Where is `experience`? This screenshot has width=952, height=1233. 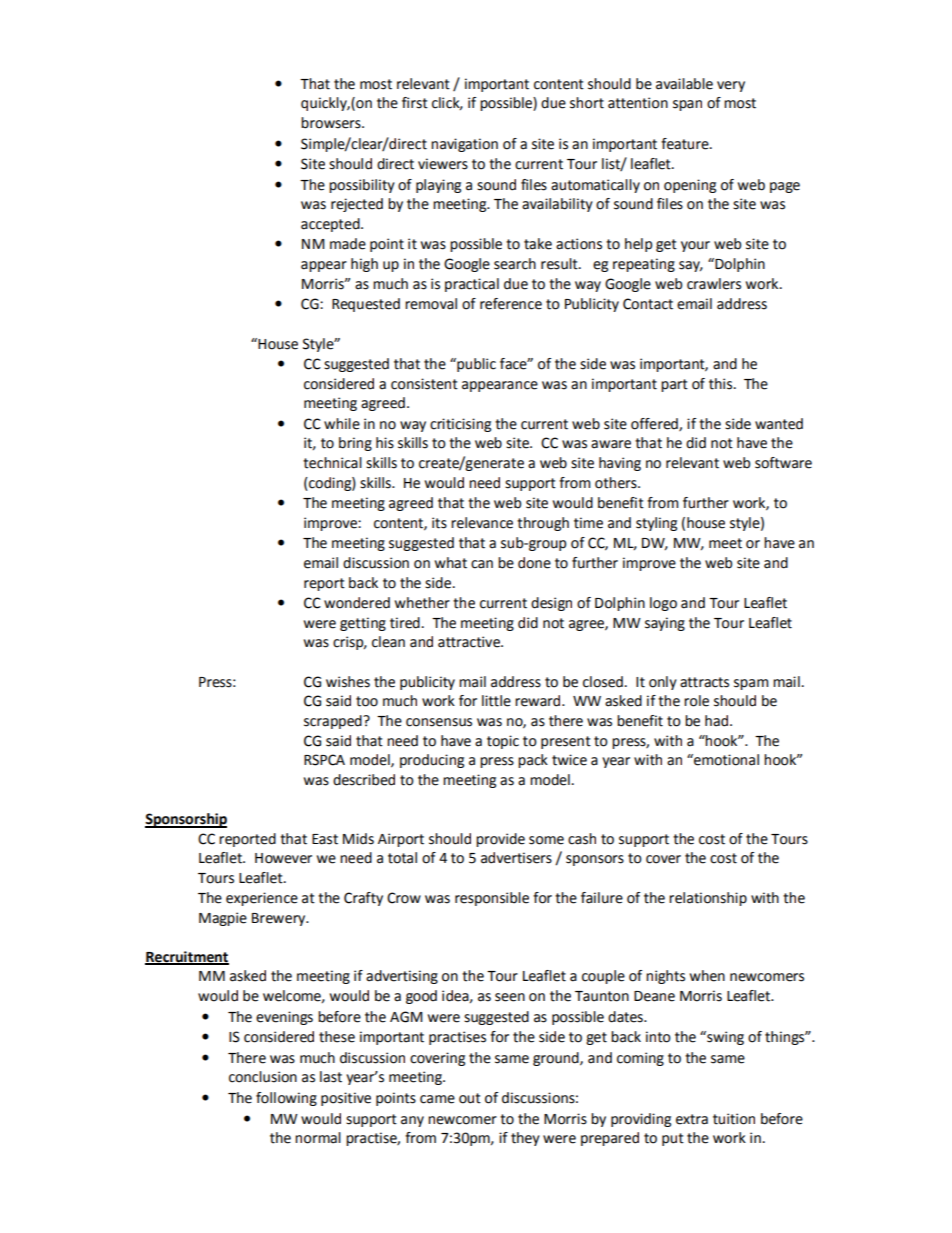 experience is located at coordinates (262, 899).
